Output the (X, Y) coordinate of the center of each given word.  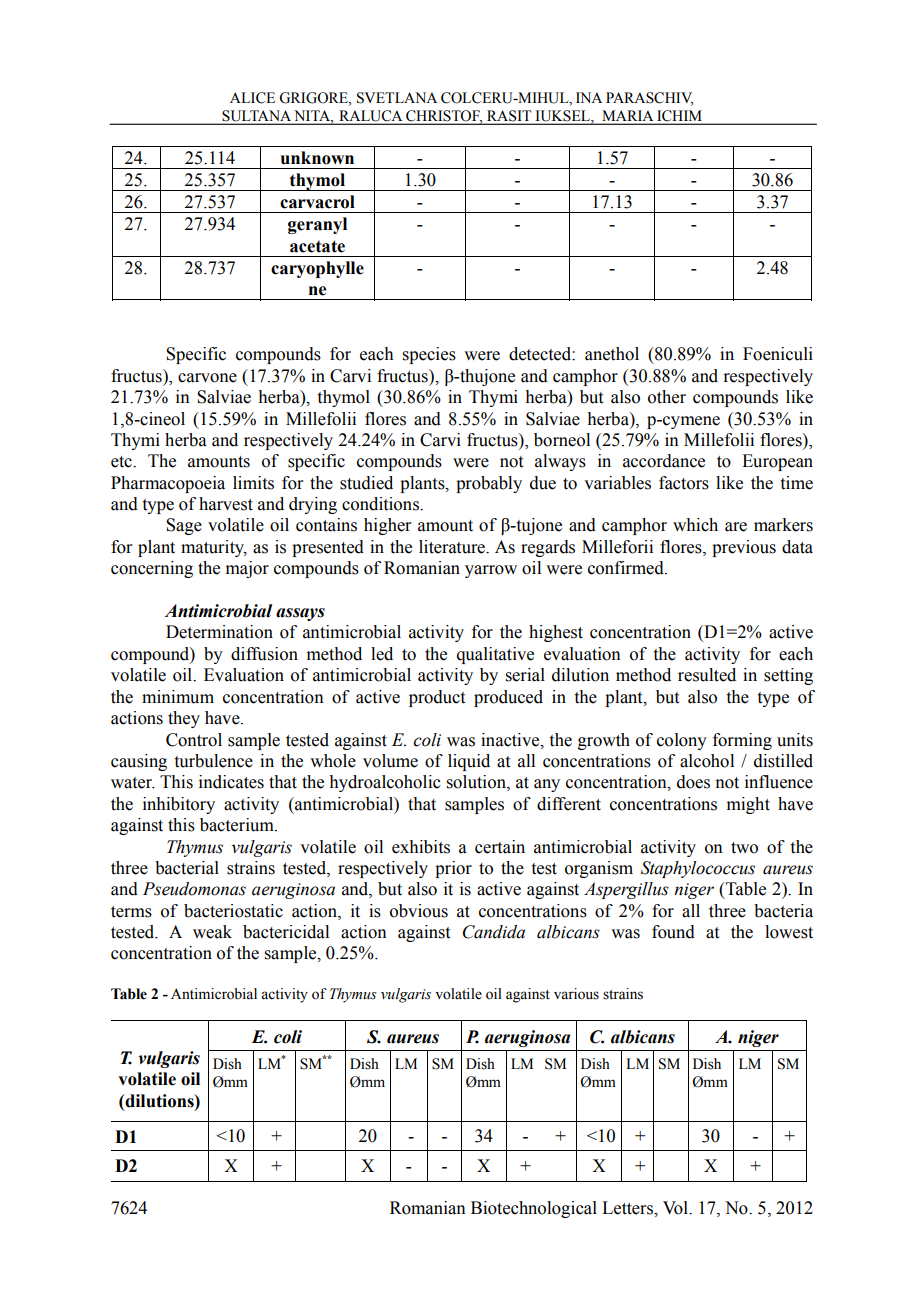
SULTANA (256, 115)
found (673, 932)
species (429, 355)
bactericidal (286, 932)
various (576, 994)
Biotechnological (534, 1209)
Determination (219, 632)
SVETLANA (397, 98)
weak (212, 932)
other (667, 397)
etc (122, 462)
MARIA (628, 115)
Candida (494, 932)
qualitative (495, 655)
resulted (707, 675)
